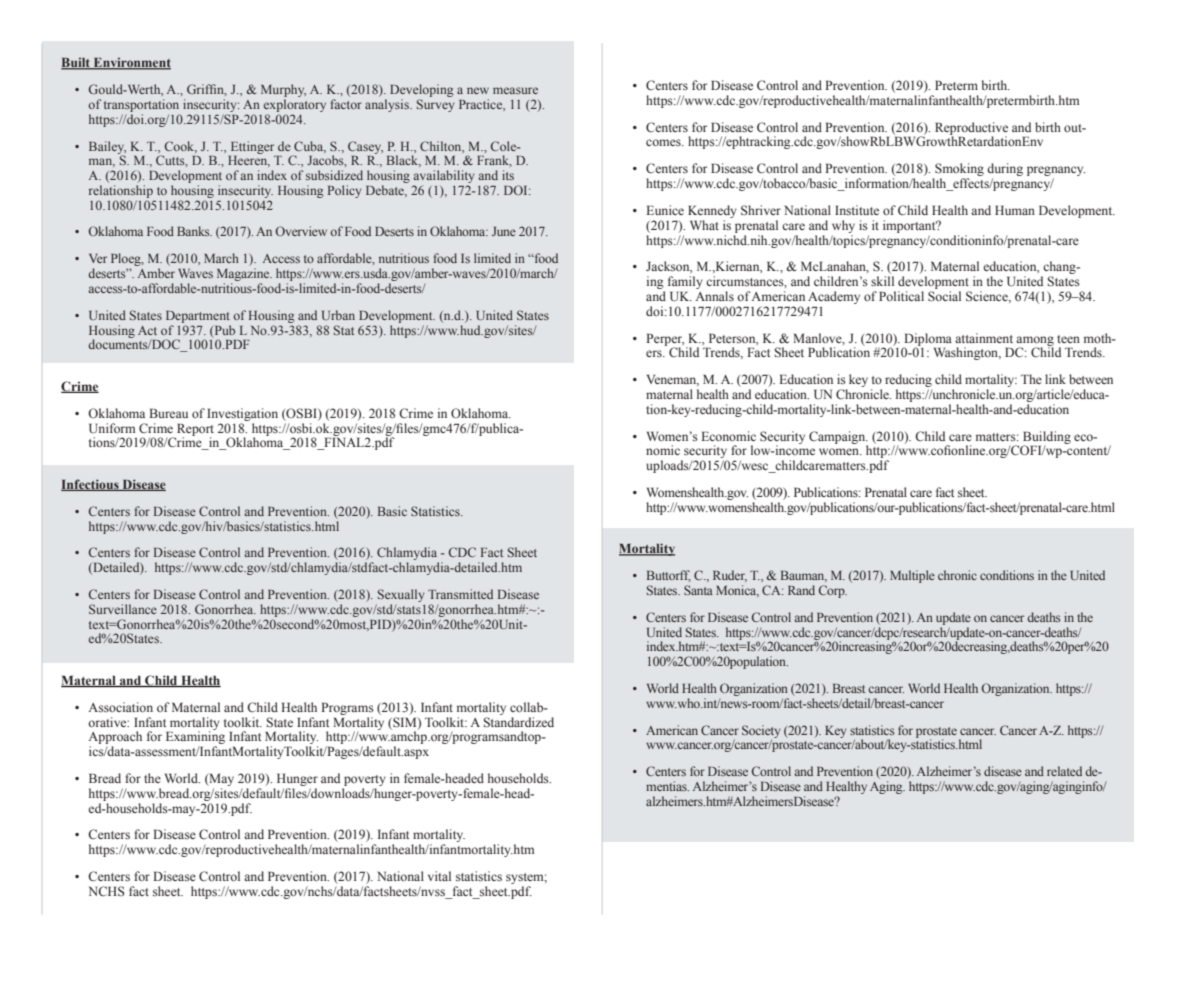 The width and height of the page is (1204, 984). What do you see at coordinates (519, 722) in the page?
I see `Standardized` at bounding box center [519, 722].
